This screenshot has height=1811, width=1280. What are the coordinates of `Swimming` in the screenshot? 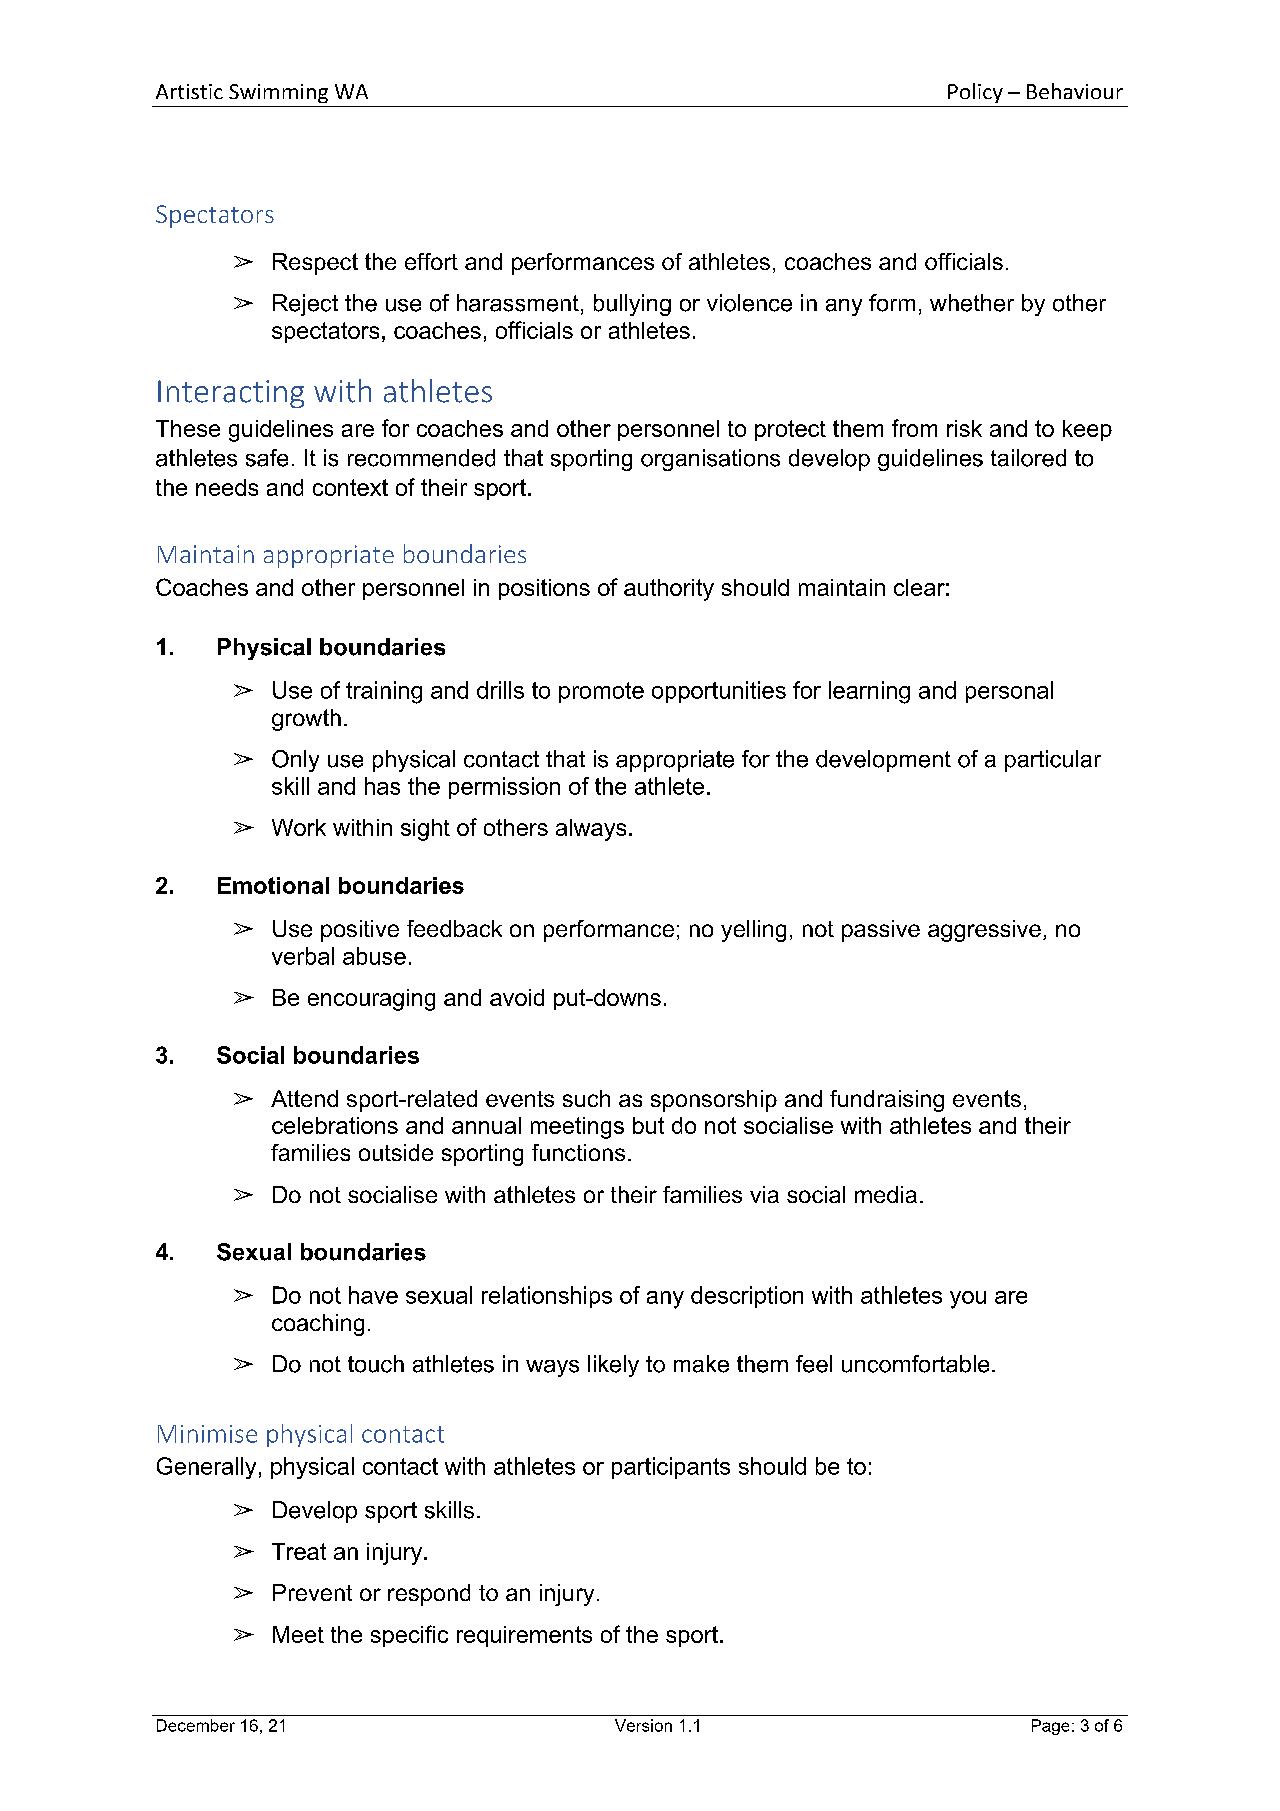 It's located at (278, 93).
